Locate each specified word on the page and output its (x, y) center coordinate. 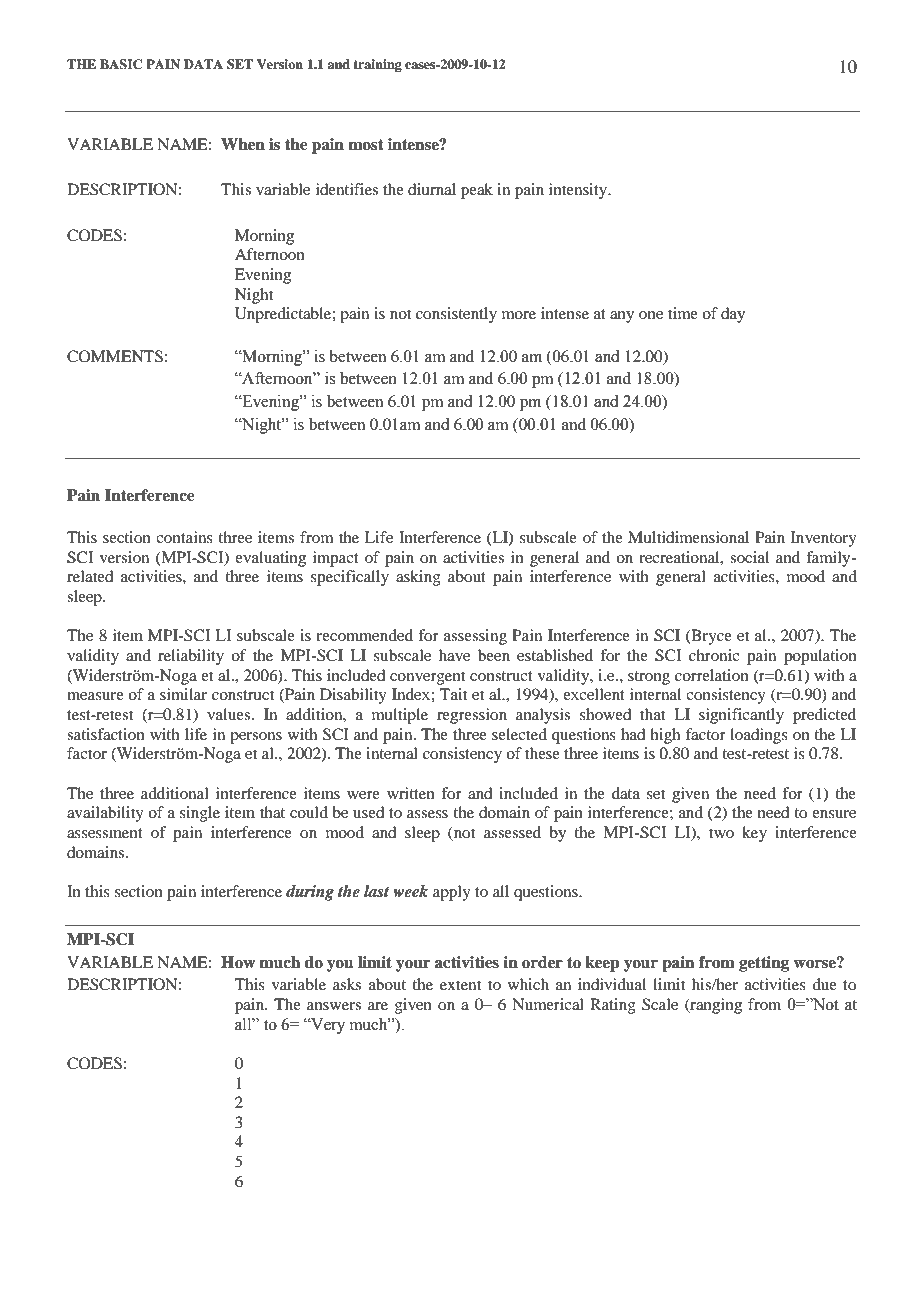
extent (460, 985)
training (377, 65)
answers (334, 1006)
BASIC (121, 64)
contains (184, 537)
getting (764, 964)
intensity (579, 191)
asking (418, 578)
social (749, 557)
